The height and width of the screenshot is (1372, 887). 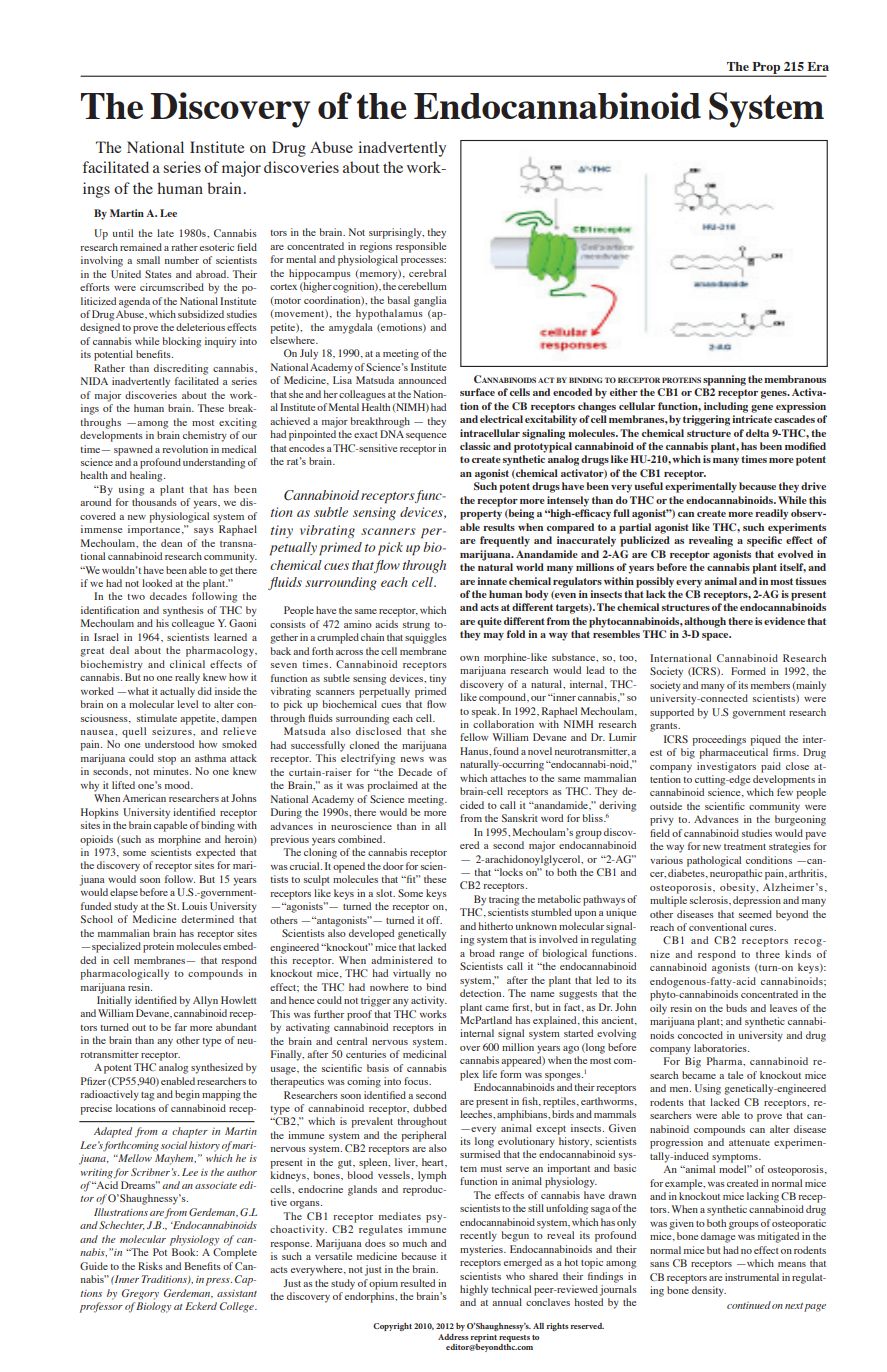 I want to click on specific, so click(x=764, y=541).
